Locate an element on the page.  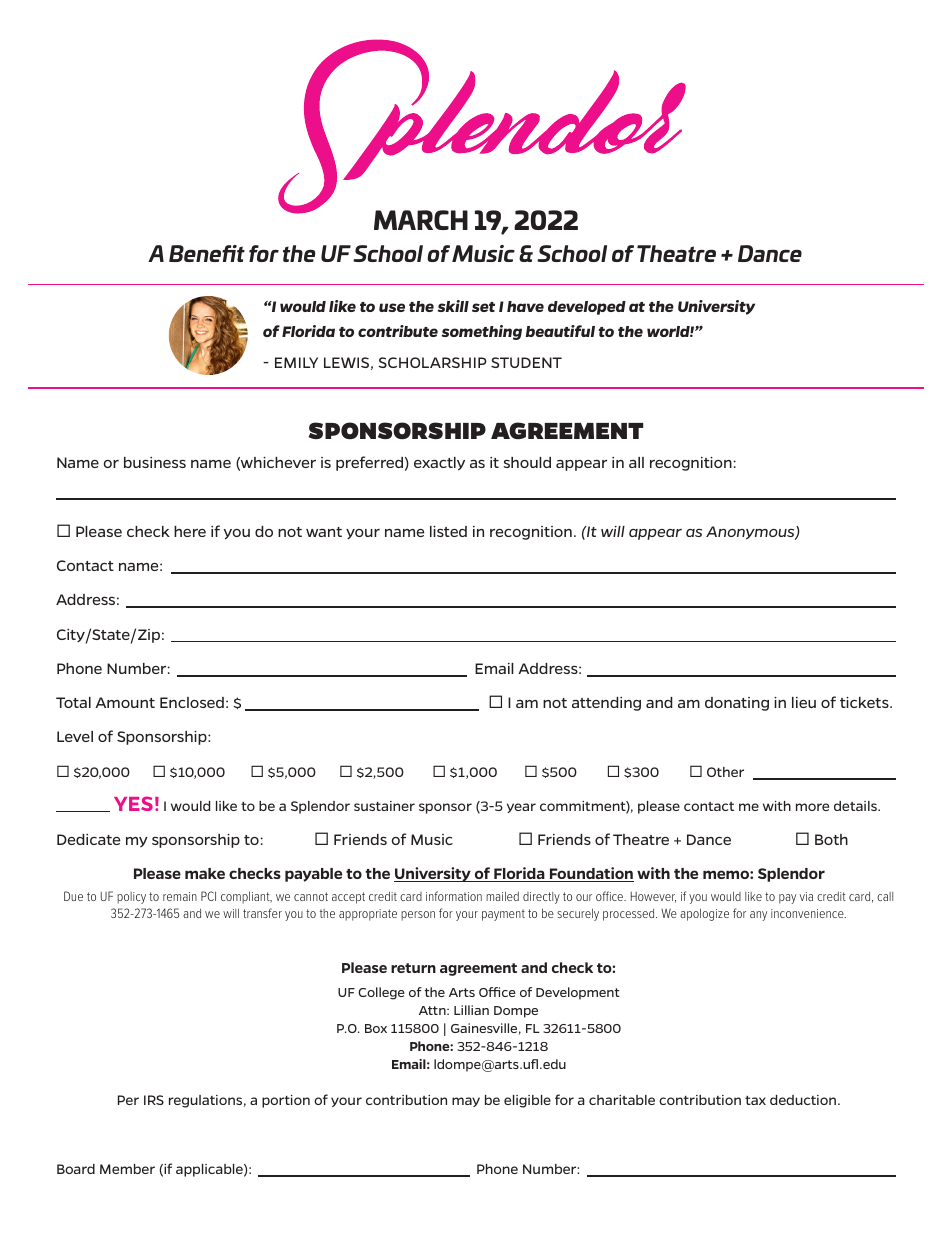
MARCH is located at coordinates (421, 220).
